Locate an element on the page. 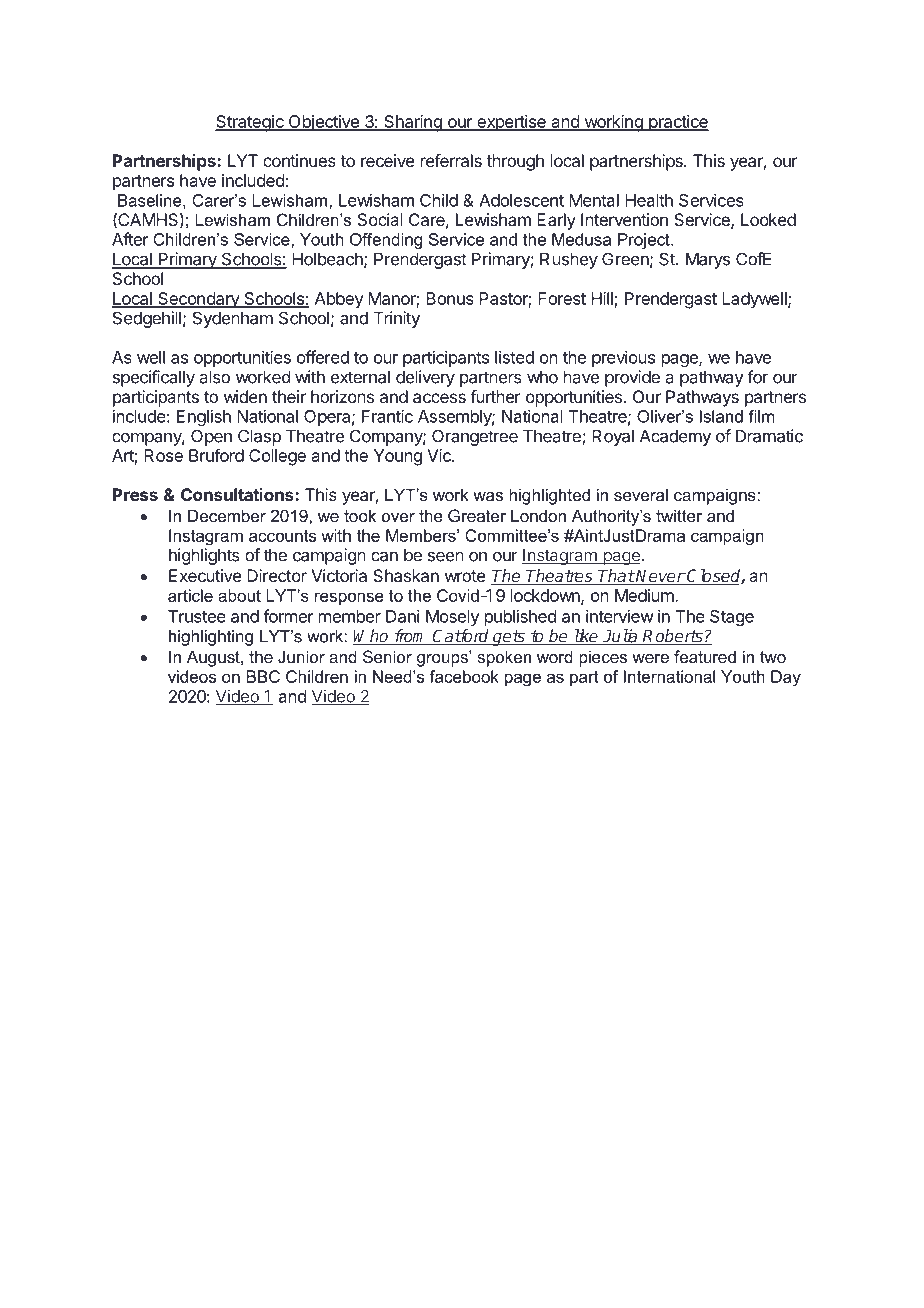 The width and height of the image is (924, 1308). Marys is located at coordinates (708, 260).
